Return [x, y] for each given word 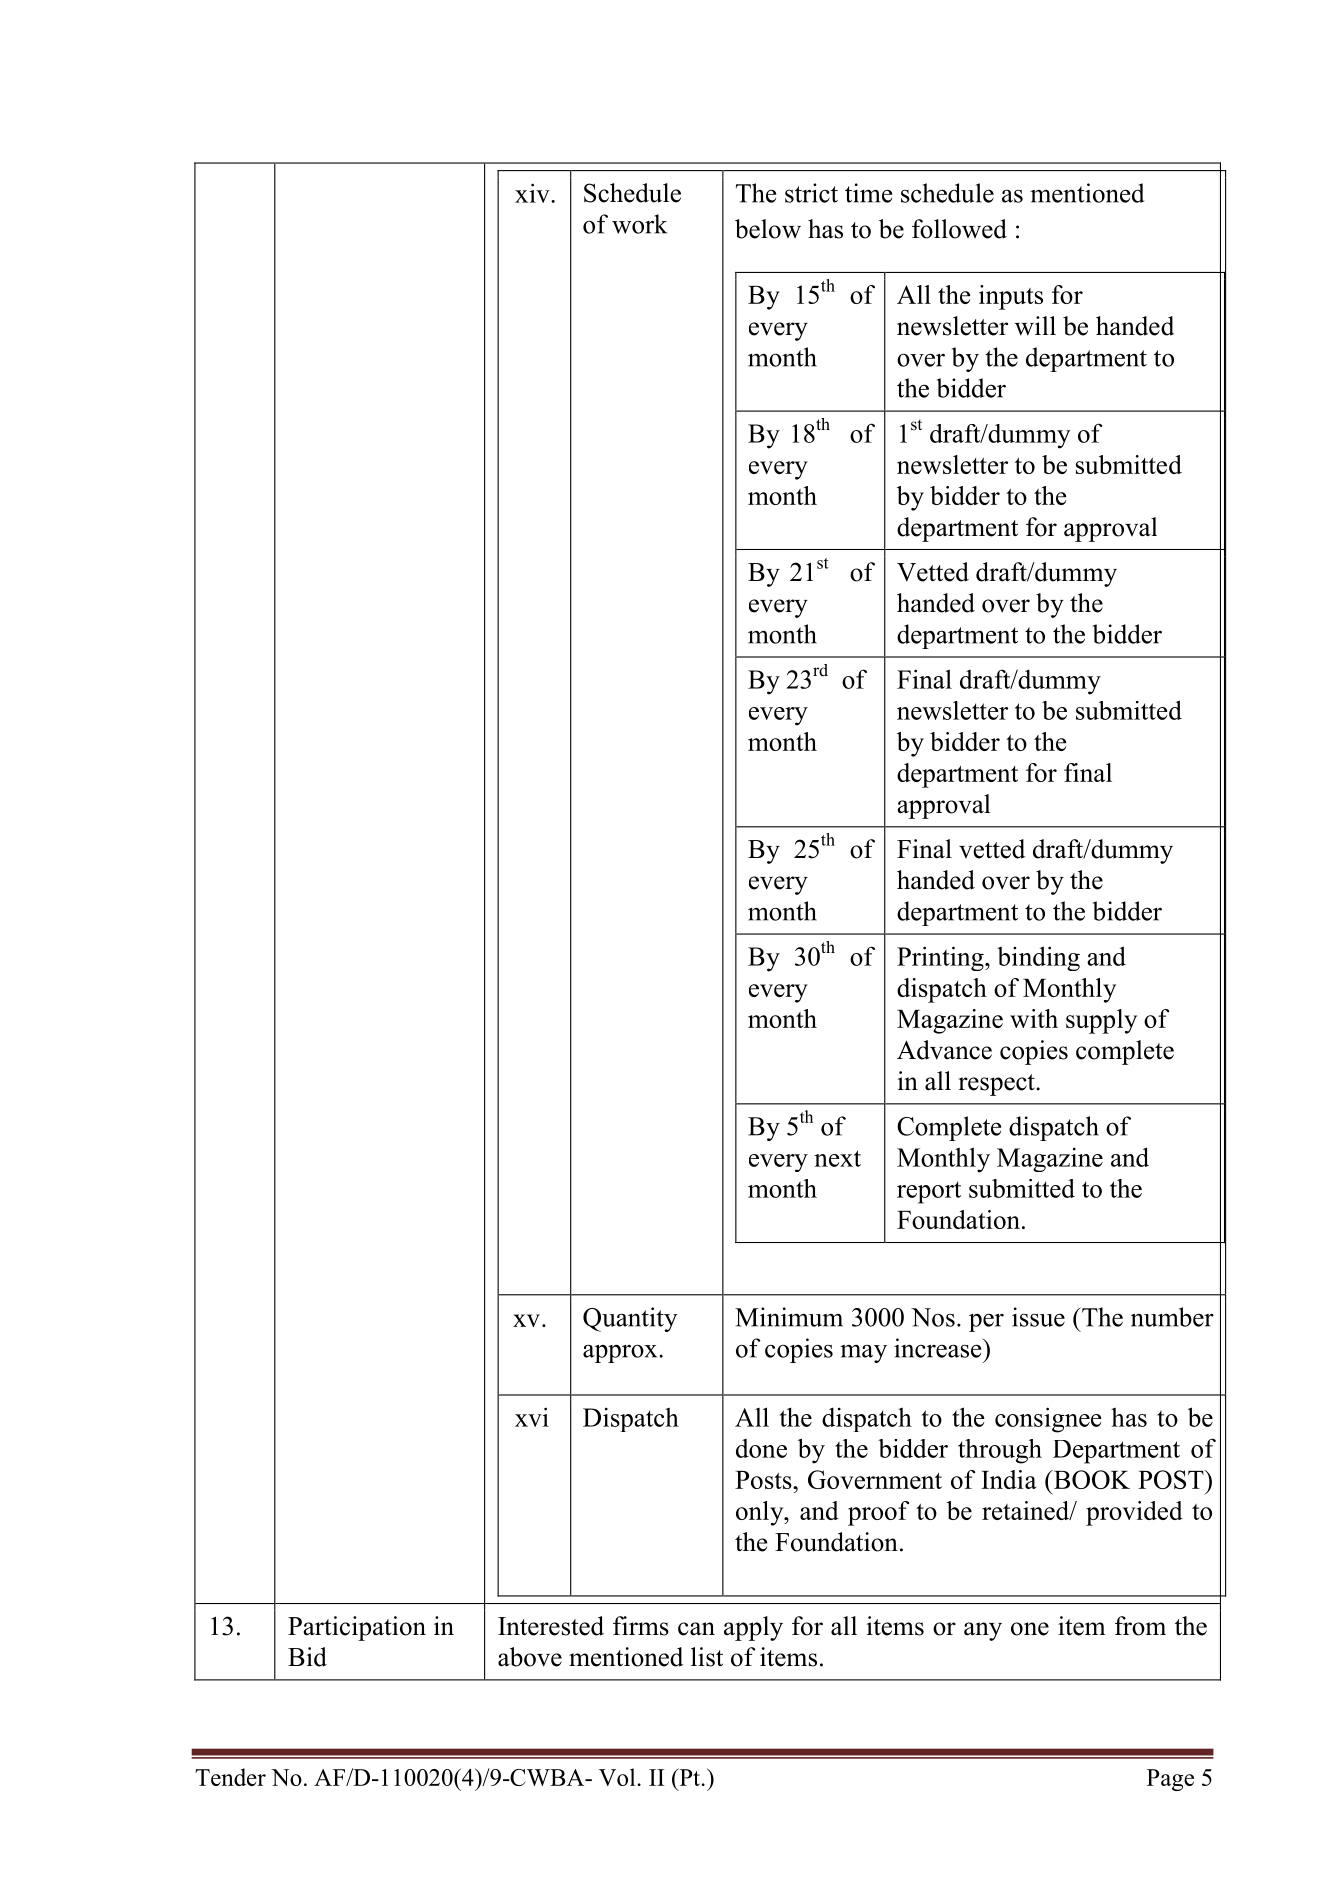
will [1035, 326]
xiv [533, 193]
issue [1038, 1317]
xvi [532, 1417]
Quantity [630, 1319]
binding [1038, 958]
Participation [357, 1628]
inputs [1011, 297]
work [639, 224]
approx [621, 1354]
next [837, 1158]
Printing [941, 958]
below [768, 229]
